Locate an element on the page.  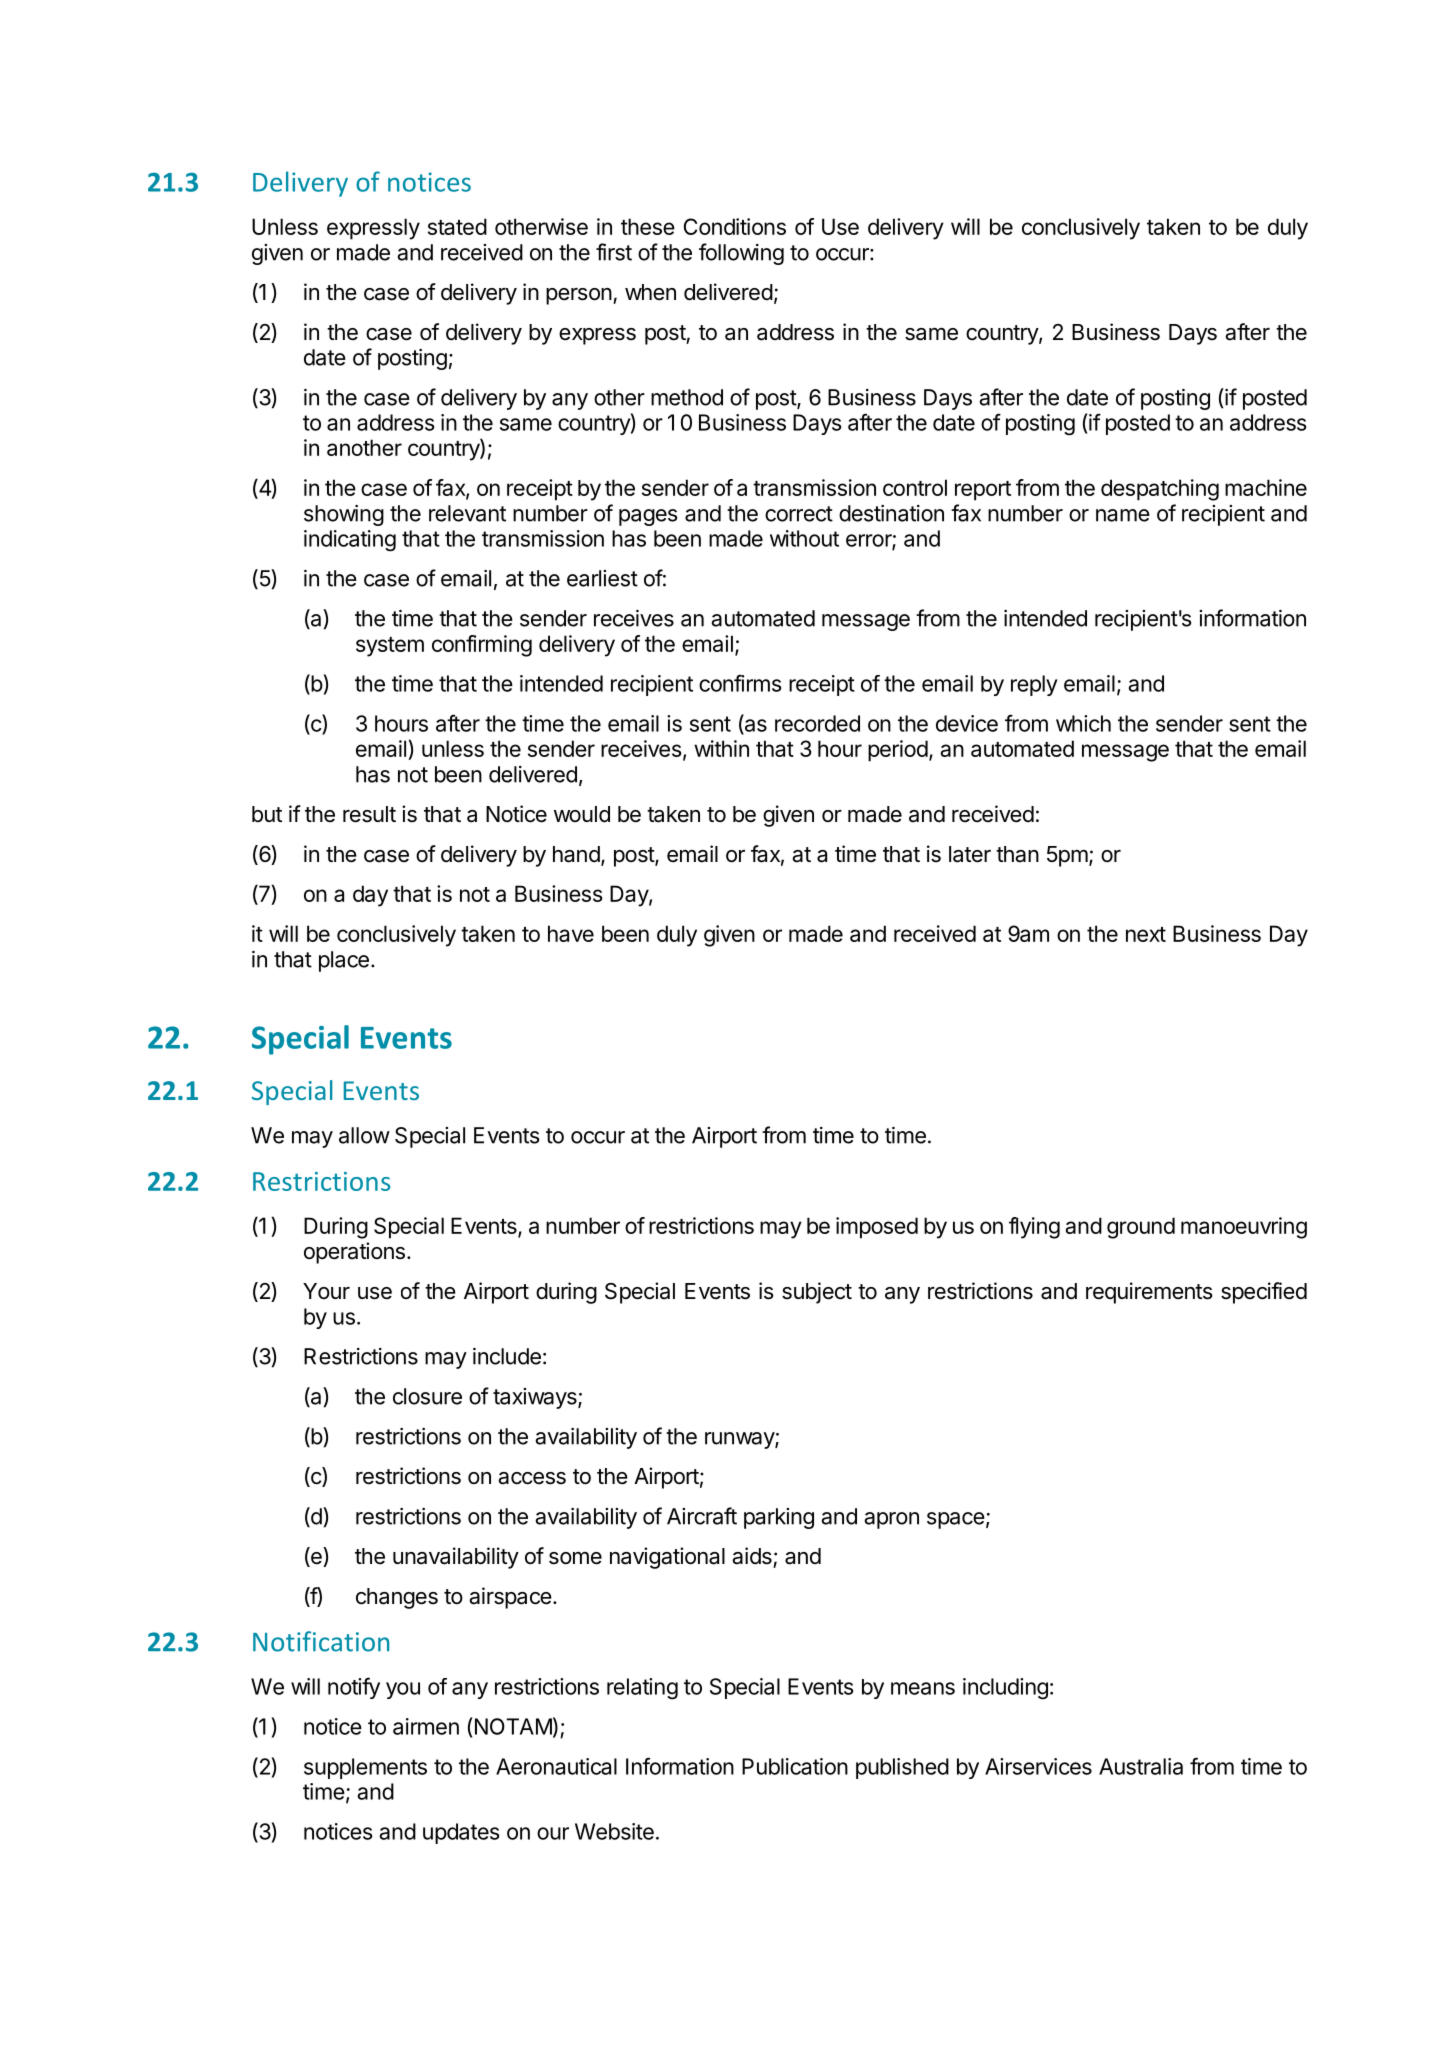
following is located at coordinates (741, 254).
